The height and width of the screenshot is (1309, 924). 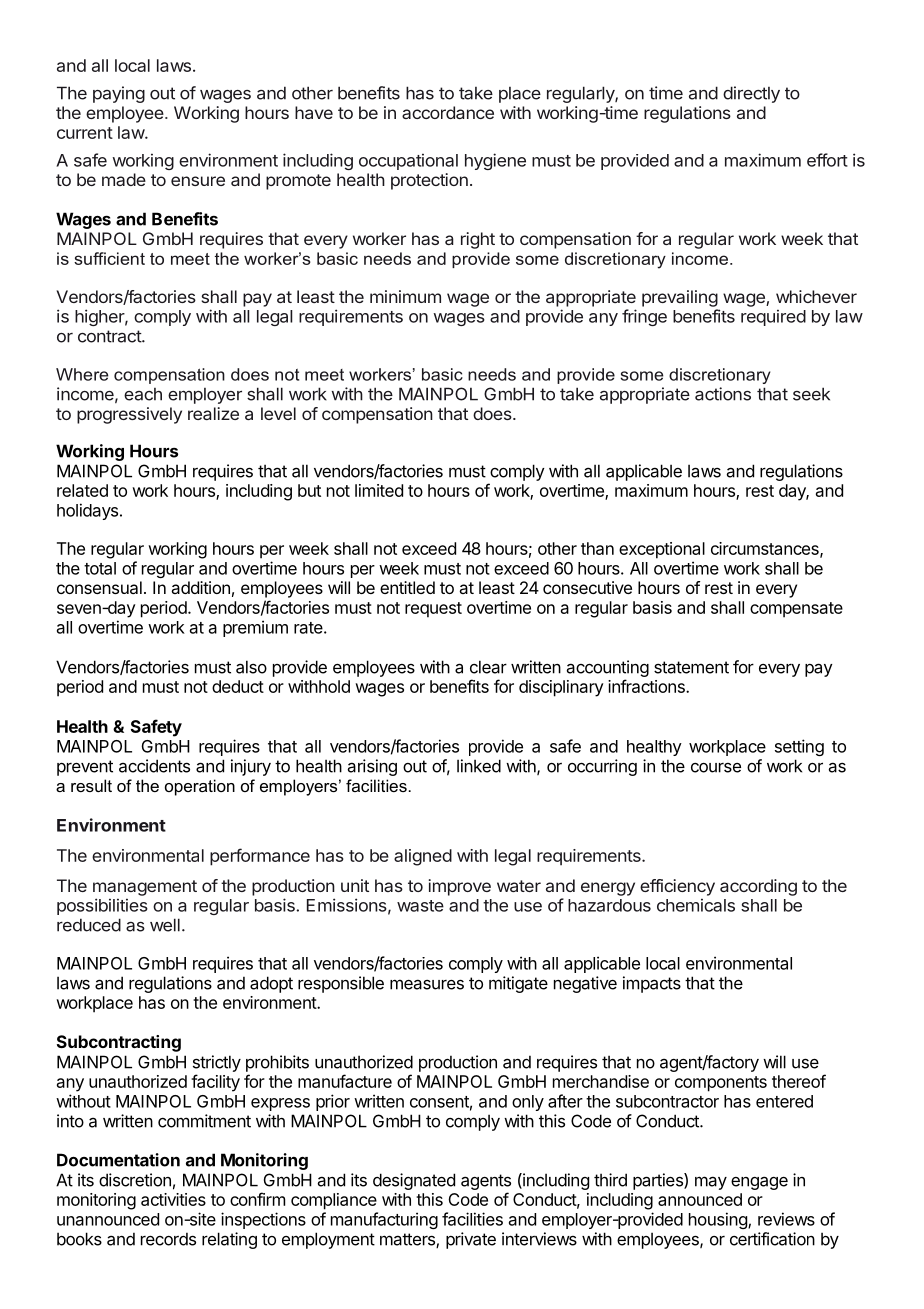 What do you see at coordinates (488, 667) in the screenshot?
I see `clear` at bounding box center [488, 667].
